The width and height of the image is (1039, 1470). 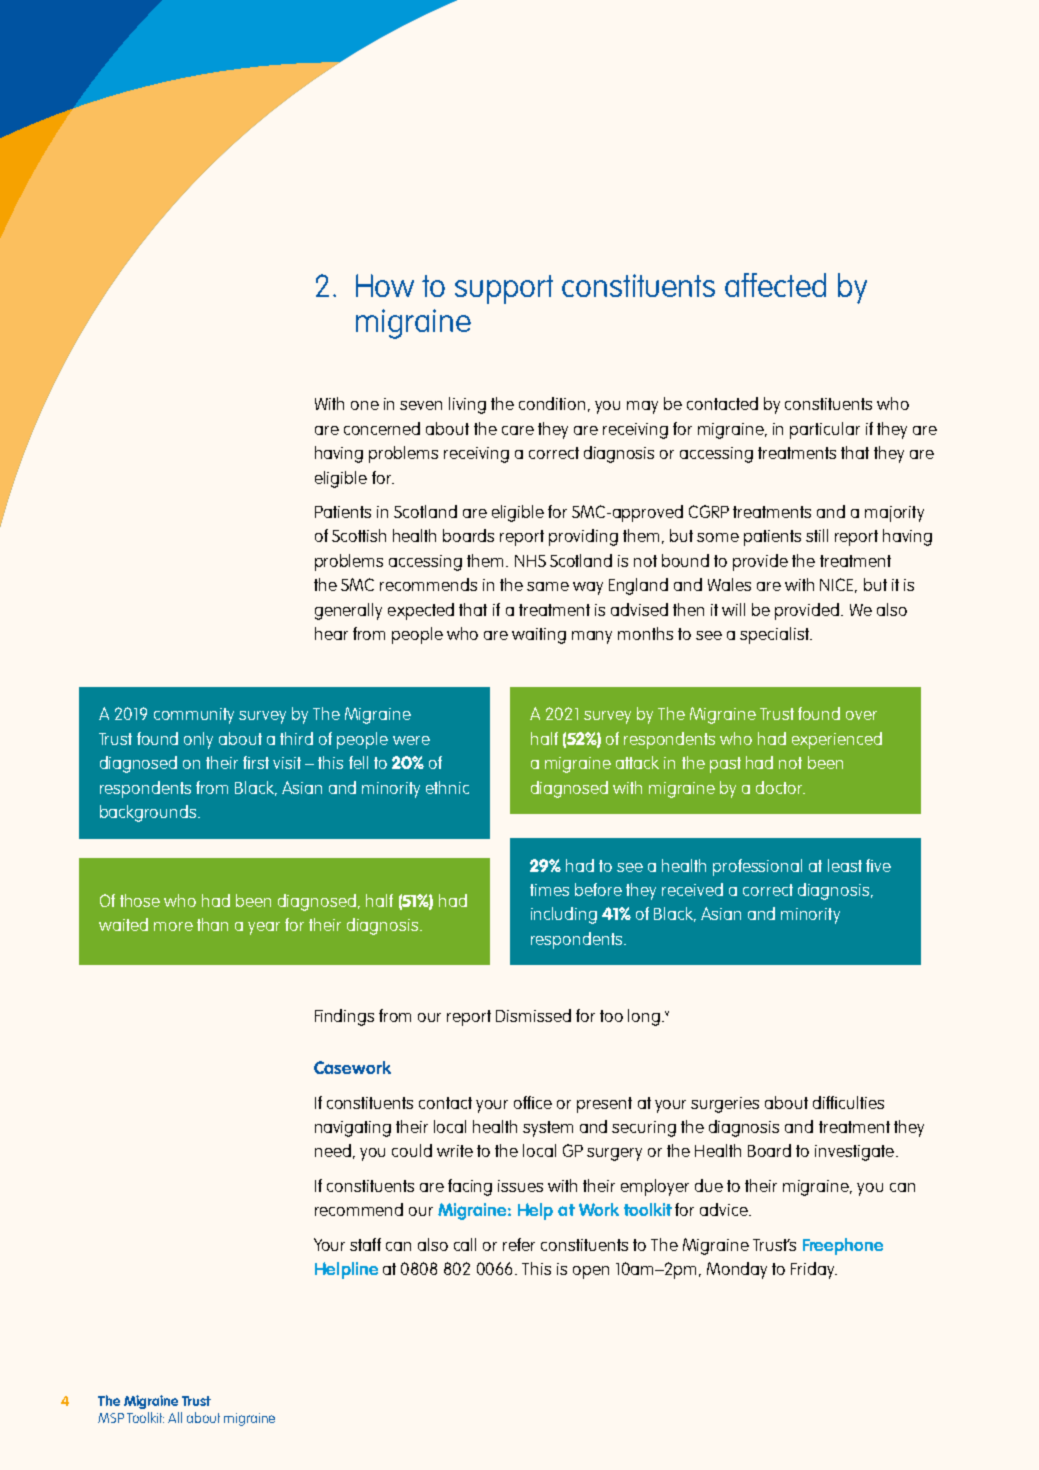 What do you see at coordinates (385, 285) in the image?
I see `How` at bounding box center [385, 285].
